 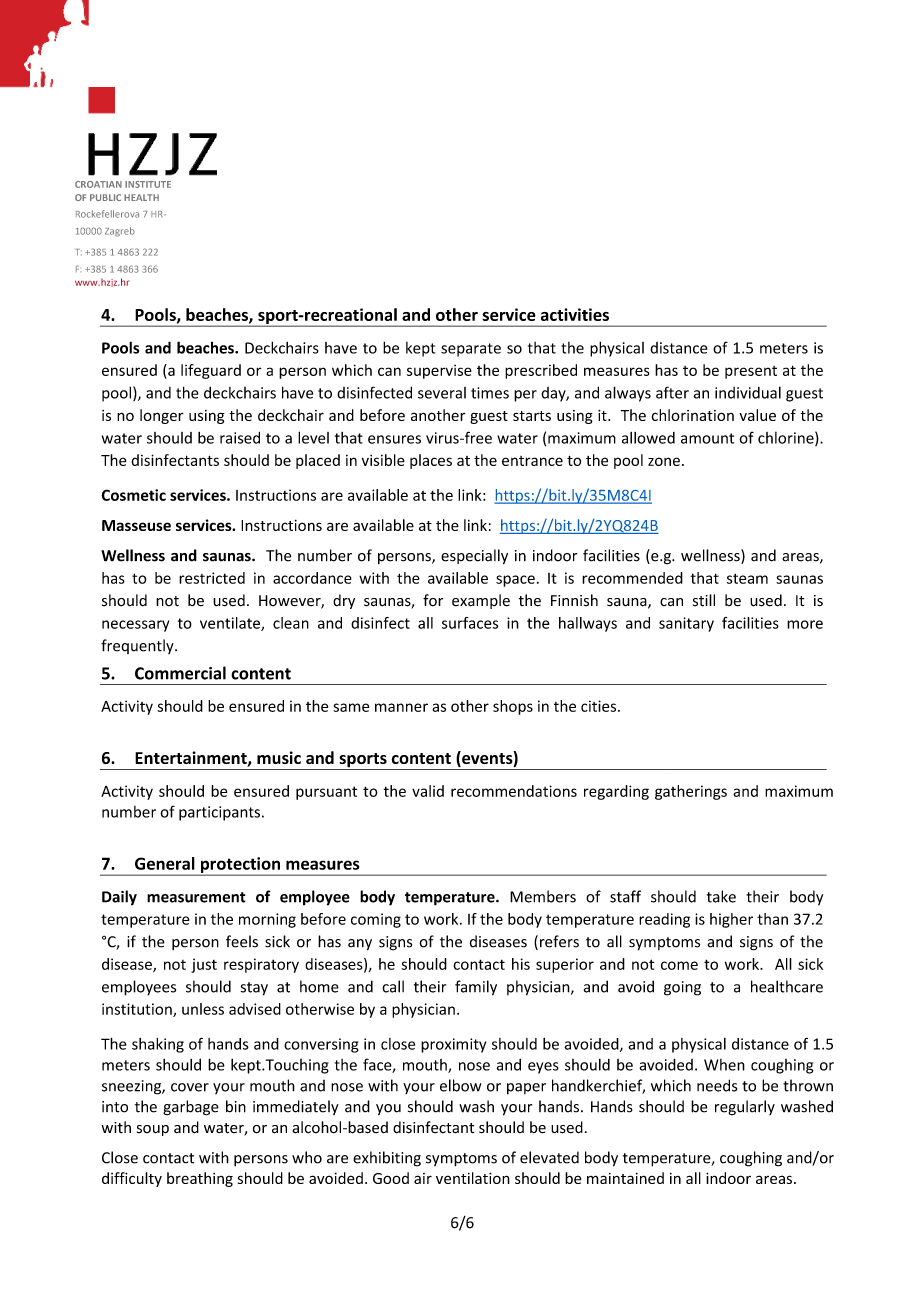 I want to click on INSTITUTE, so click(x=148, y=184).
